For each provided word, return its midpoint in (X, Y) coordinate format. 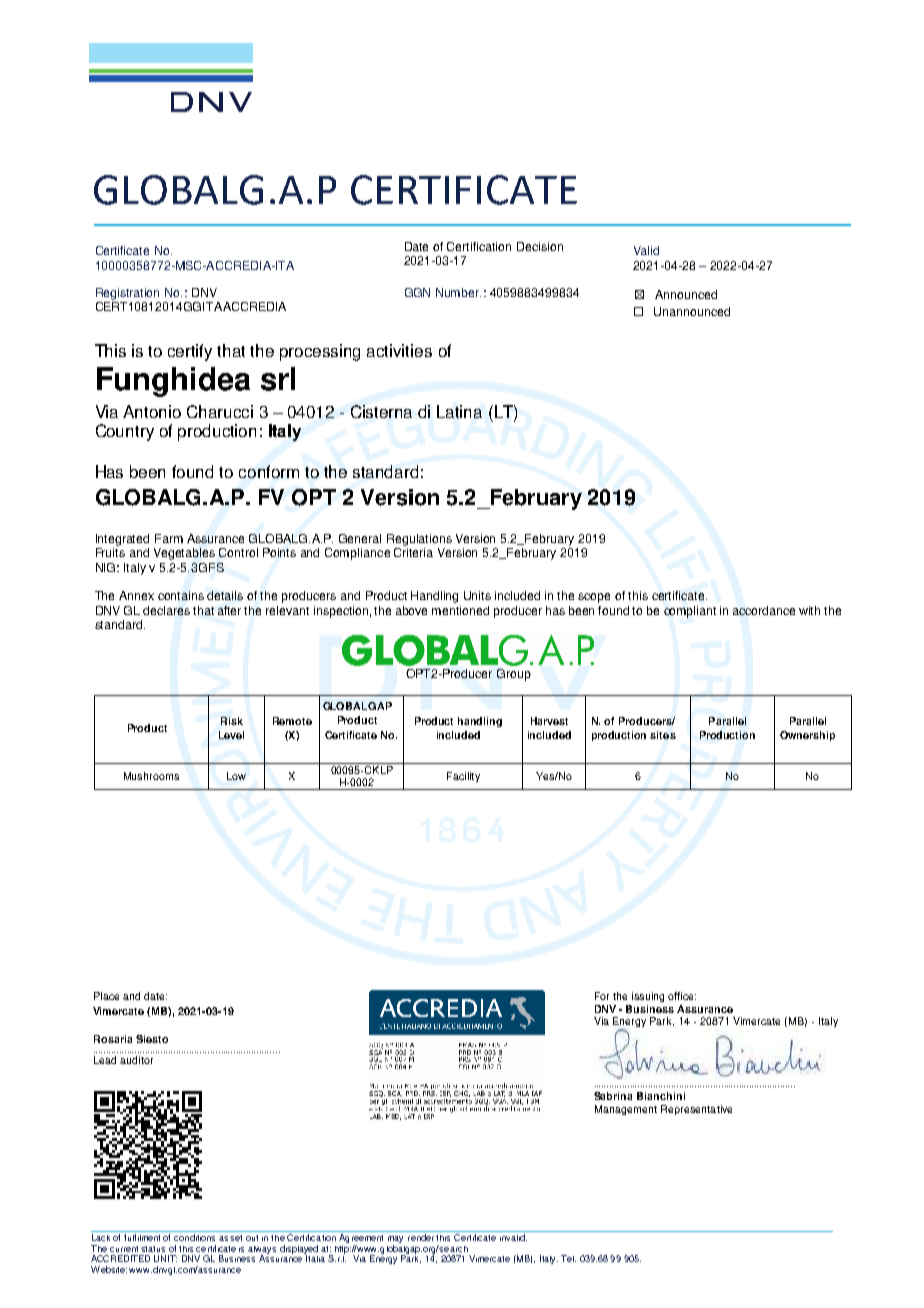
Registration (127, 294)
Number (458, 292)
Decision (540, 246)
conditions (194, 1237)
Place (106, 996)
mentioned (460, 610)
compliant (690, 612)
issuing (648, 997)
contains (181, 595)
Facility (463, 777)
